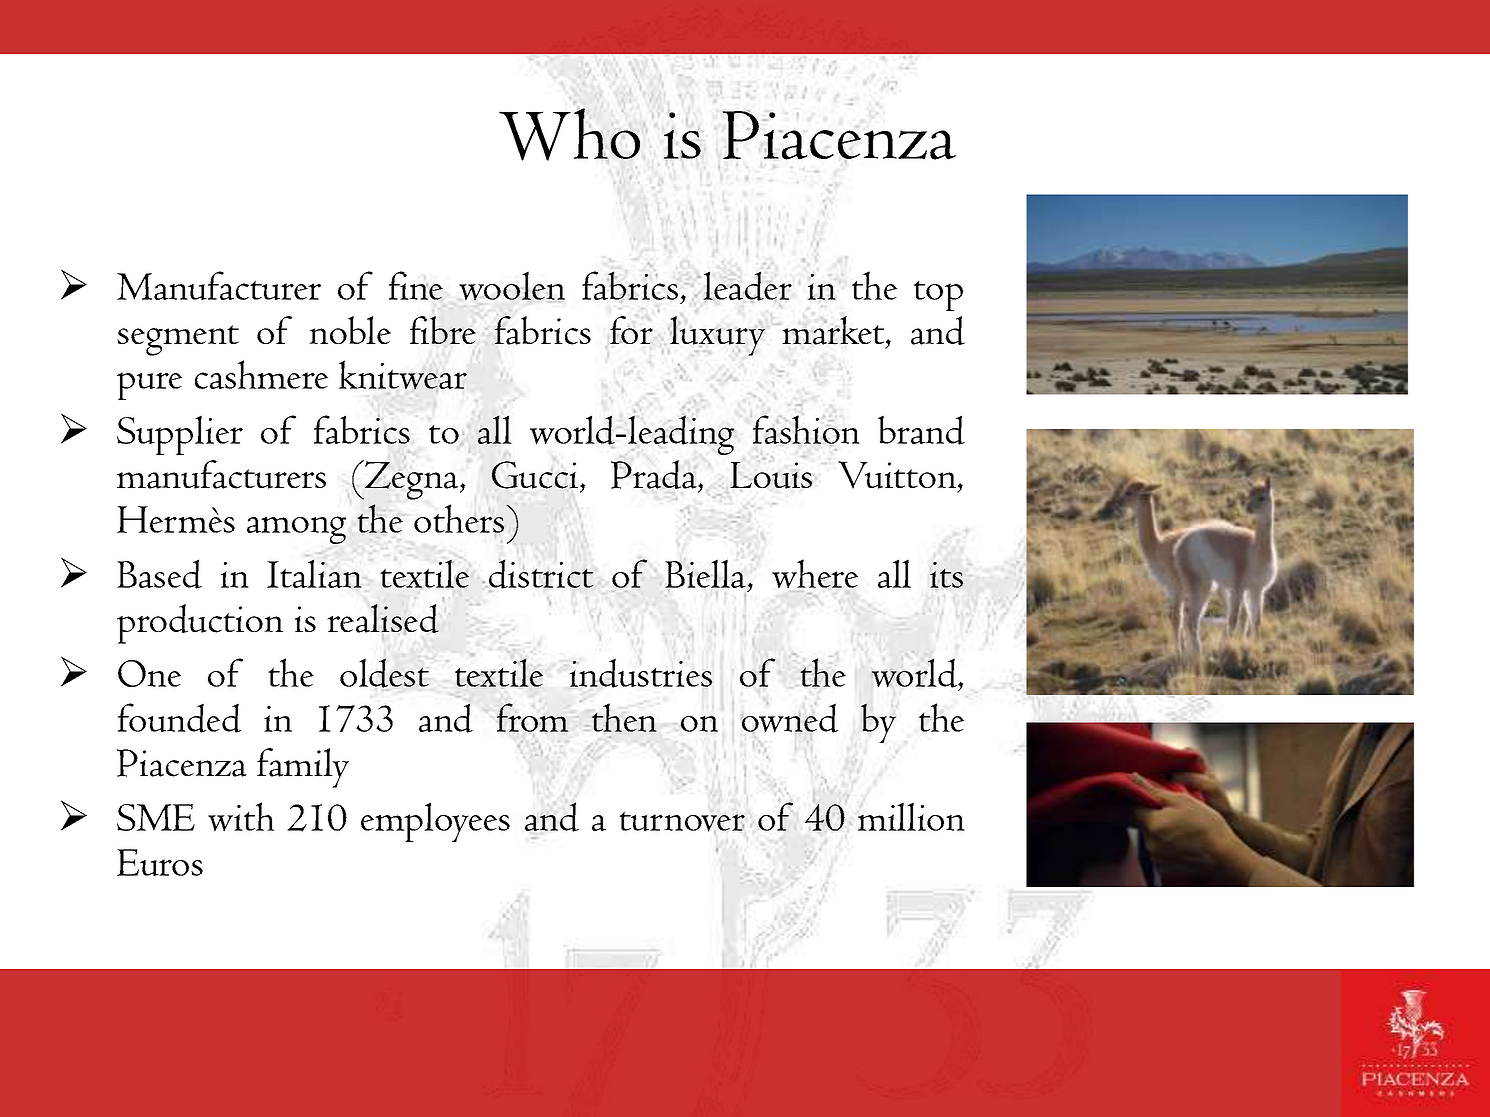 The width and height of the image is (1490, 1117). What do you see at coordinates (790, 718) in the image?
I see `owned` at bounding box center [790, 718].
